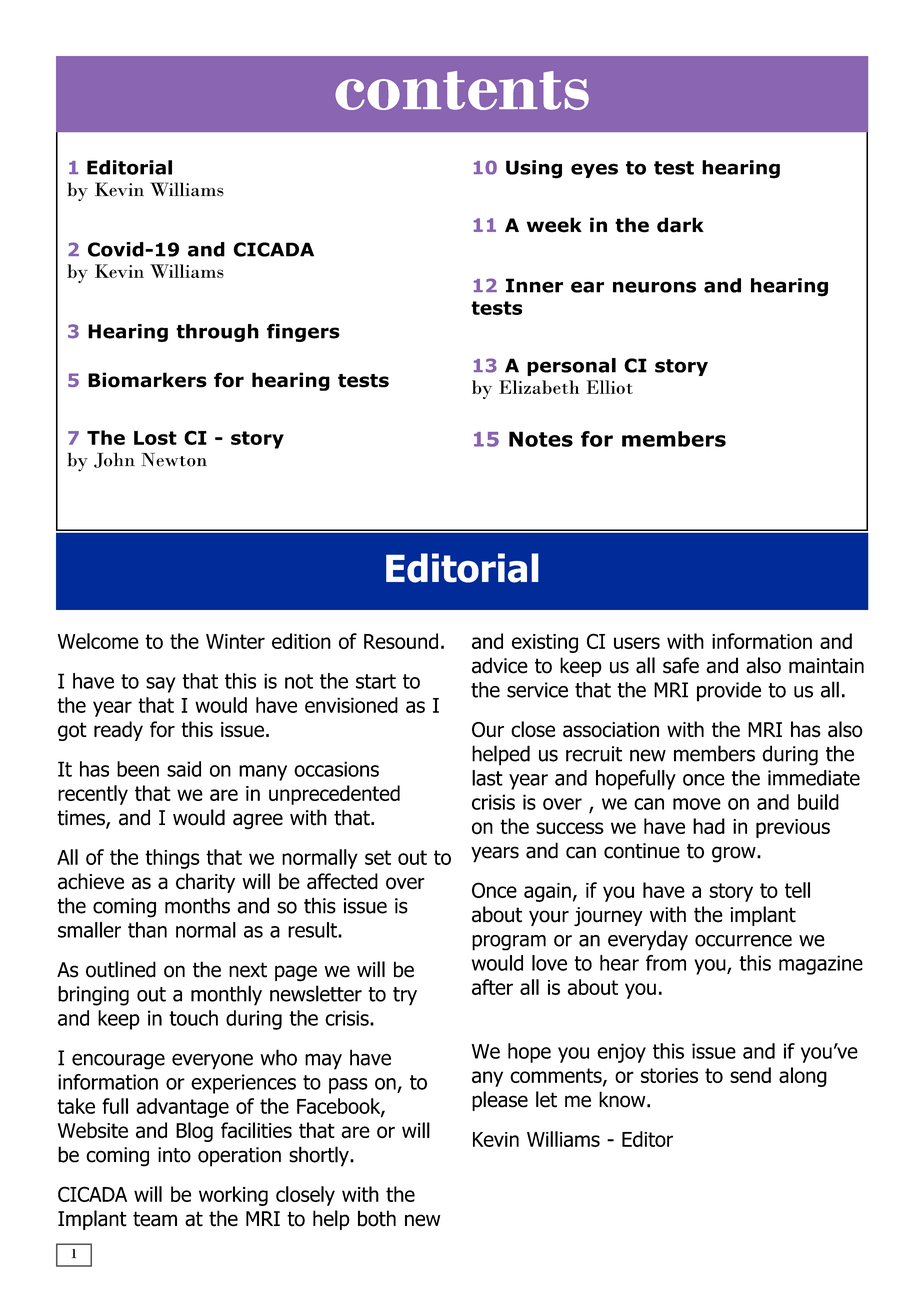  Describe the element at coordinates (217, 333) in the image. I see `through` at that location.
